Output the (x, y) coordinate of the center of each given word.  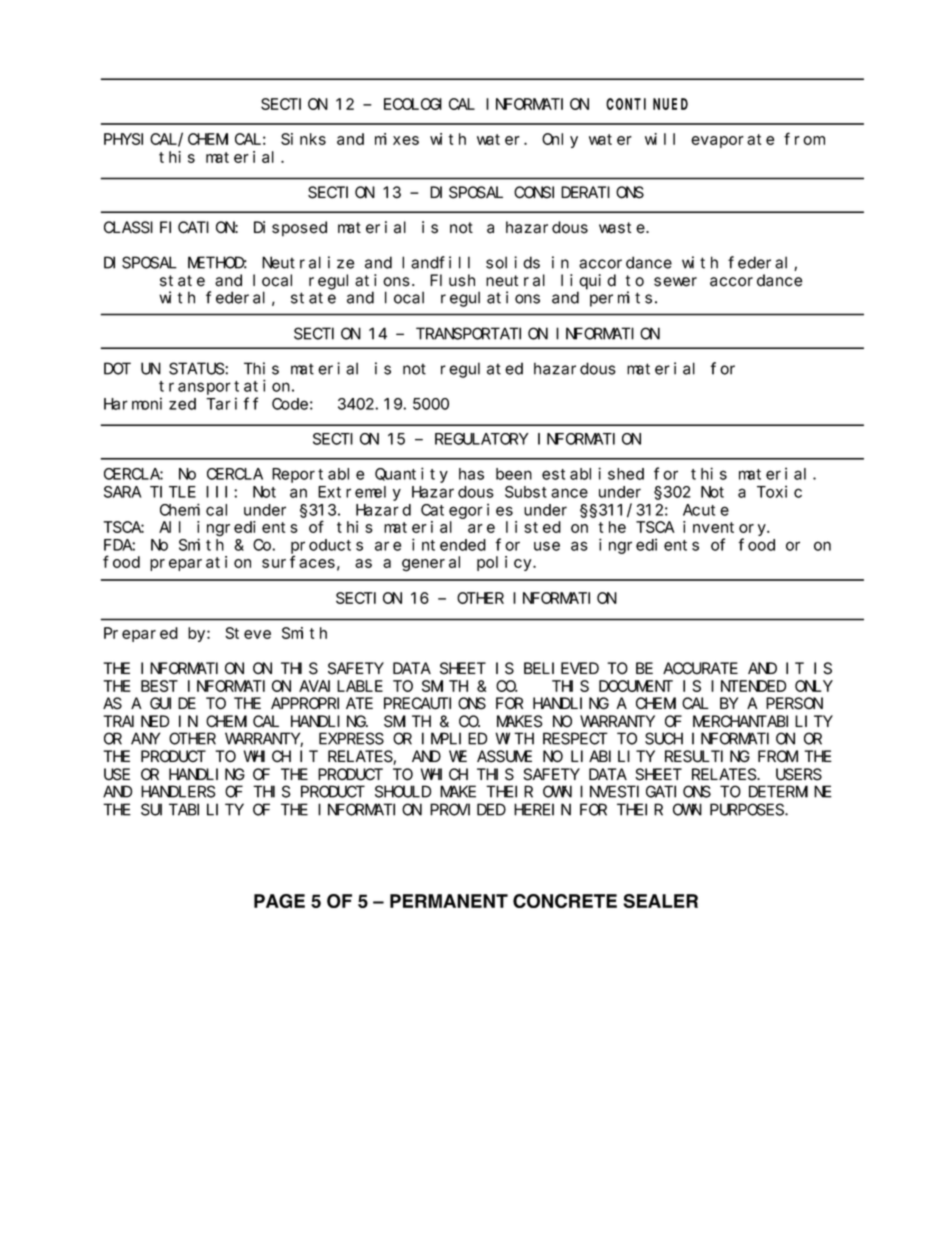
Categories (467, 511)
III (220, 492)
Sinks (303, 139)
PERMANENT (449, 901)
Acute (706, 510)
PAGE (279, 901)
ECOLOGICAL (429, 104)
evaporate (733, 141)
